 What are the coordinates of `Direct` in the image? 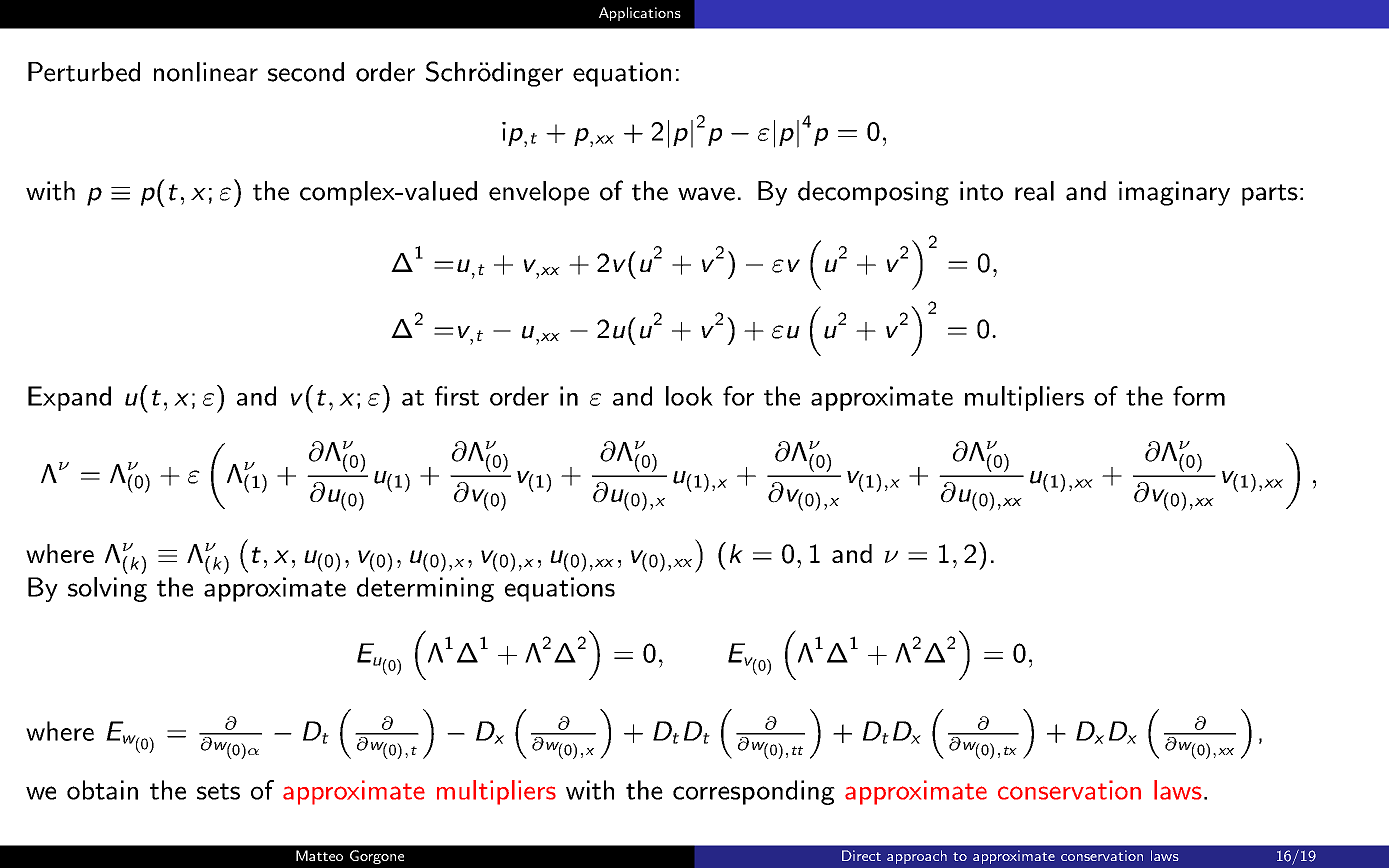 It's located at (861, 855).
